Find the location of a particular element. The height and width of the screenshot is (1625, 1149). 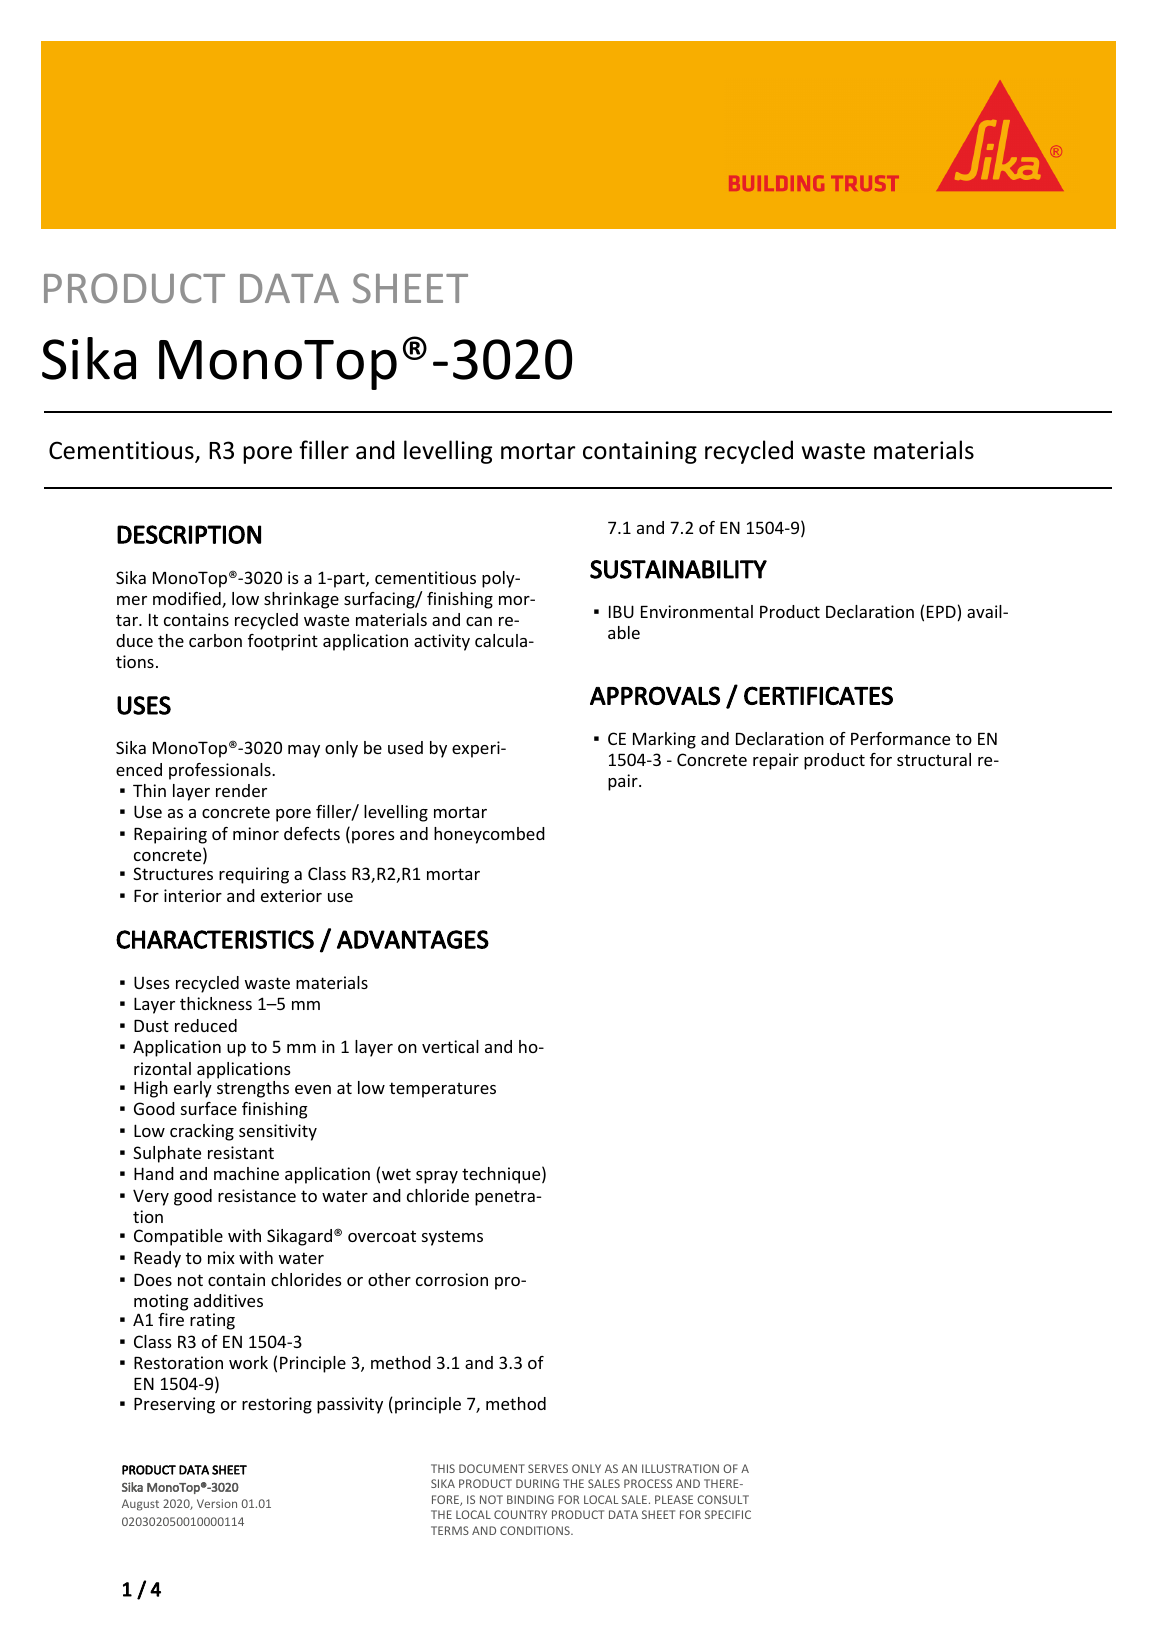

shrinkage is located at coordinates (301, 600).
